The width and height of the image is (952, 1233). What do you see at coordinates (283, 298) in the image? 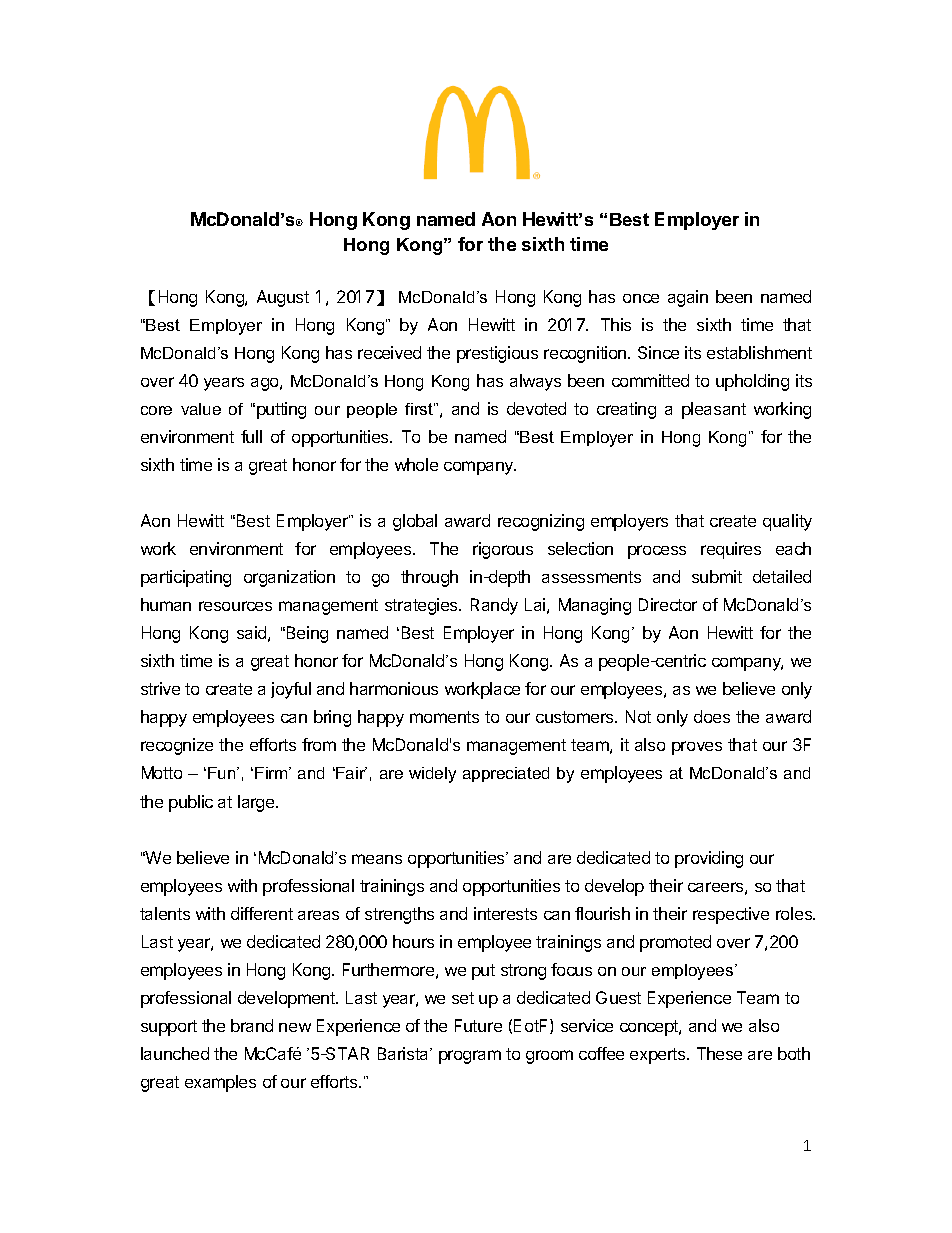
I see `August` at bounding box center [283, 298].
